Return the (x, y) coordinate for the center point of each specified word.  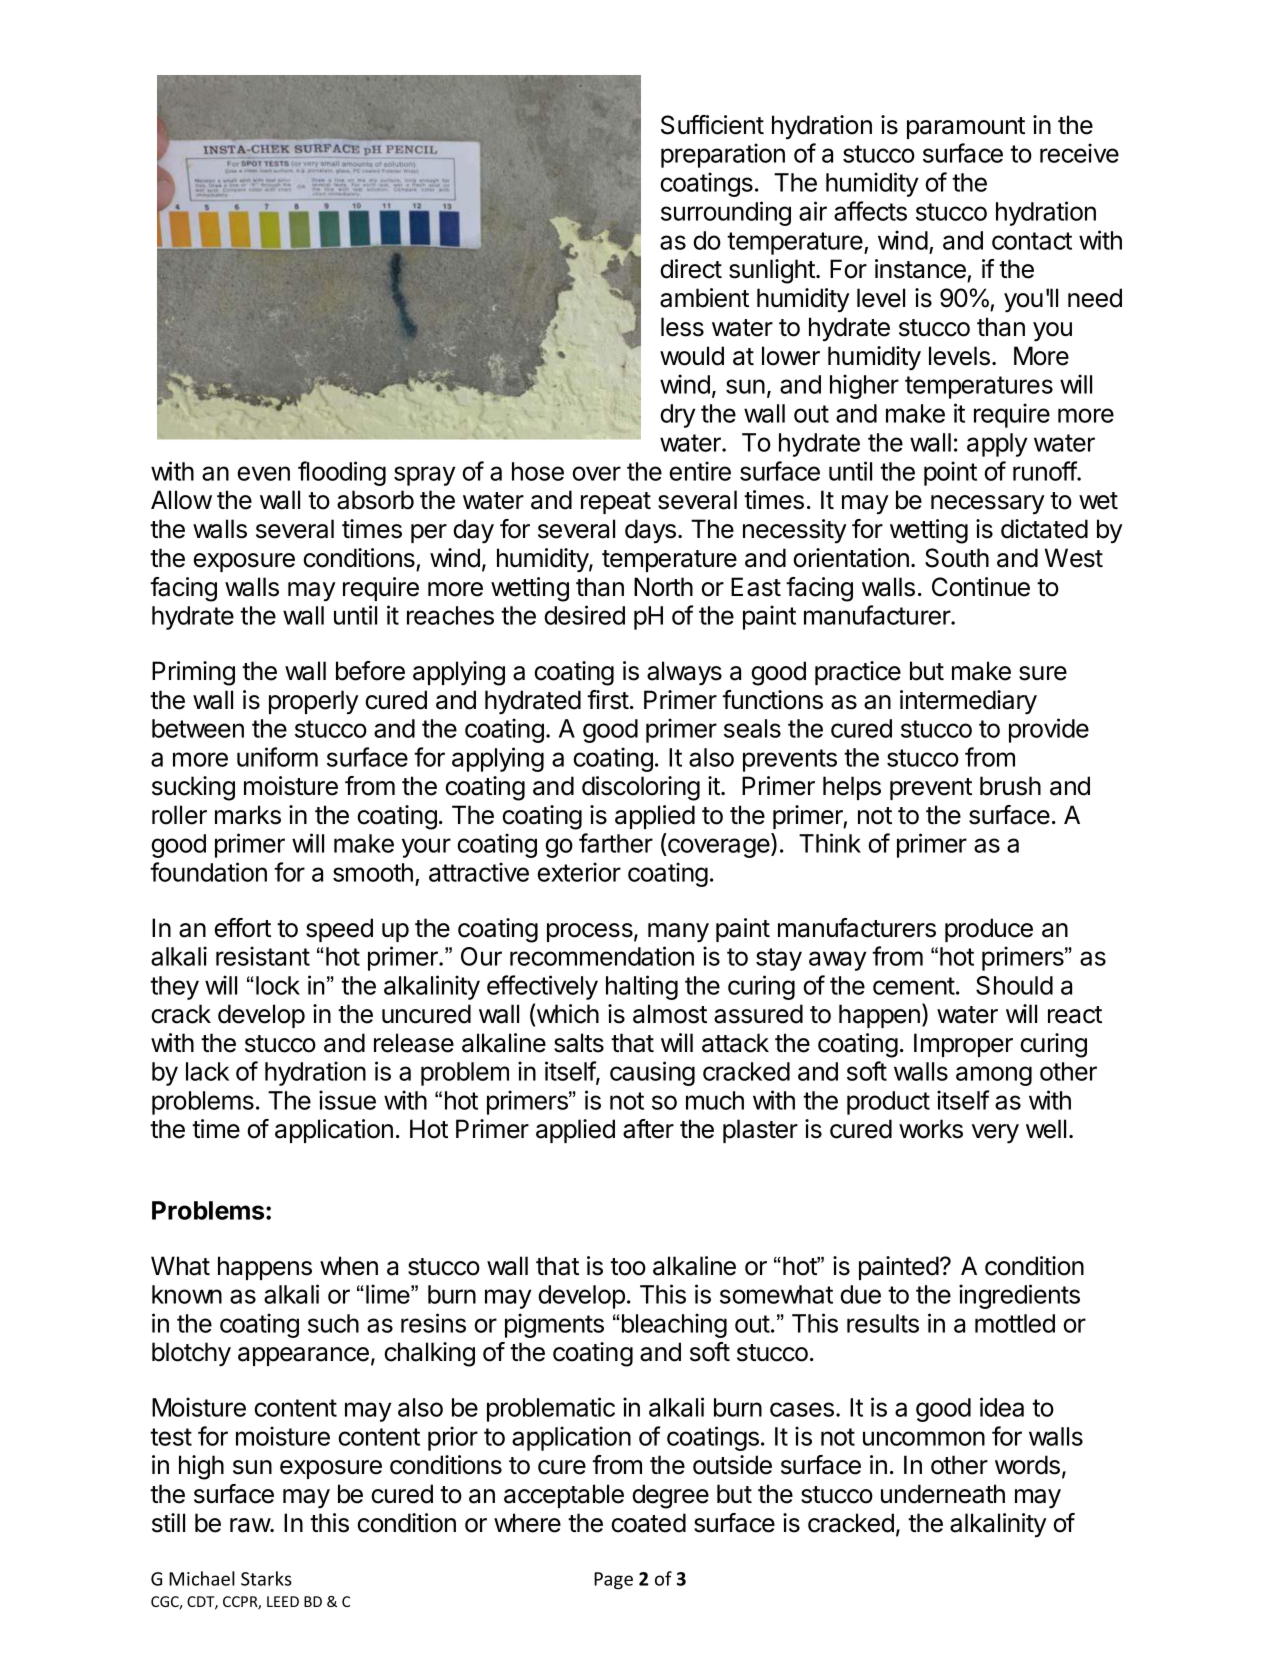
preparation (723, 155)
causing (652, 1073)
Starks (266, 1578)
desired (584, 615)
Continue (981, 587)
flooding (342, 473)
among (994, 1076)
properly (314, 702)
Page (613, 1581)
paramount (966, 128)
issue (347, 1100)
